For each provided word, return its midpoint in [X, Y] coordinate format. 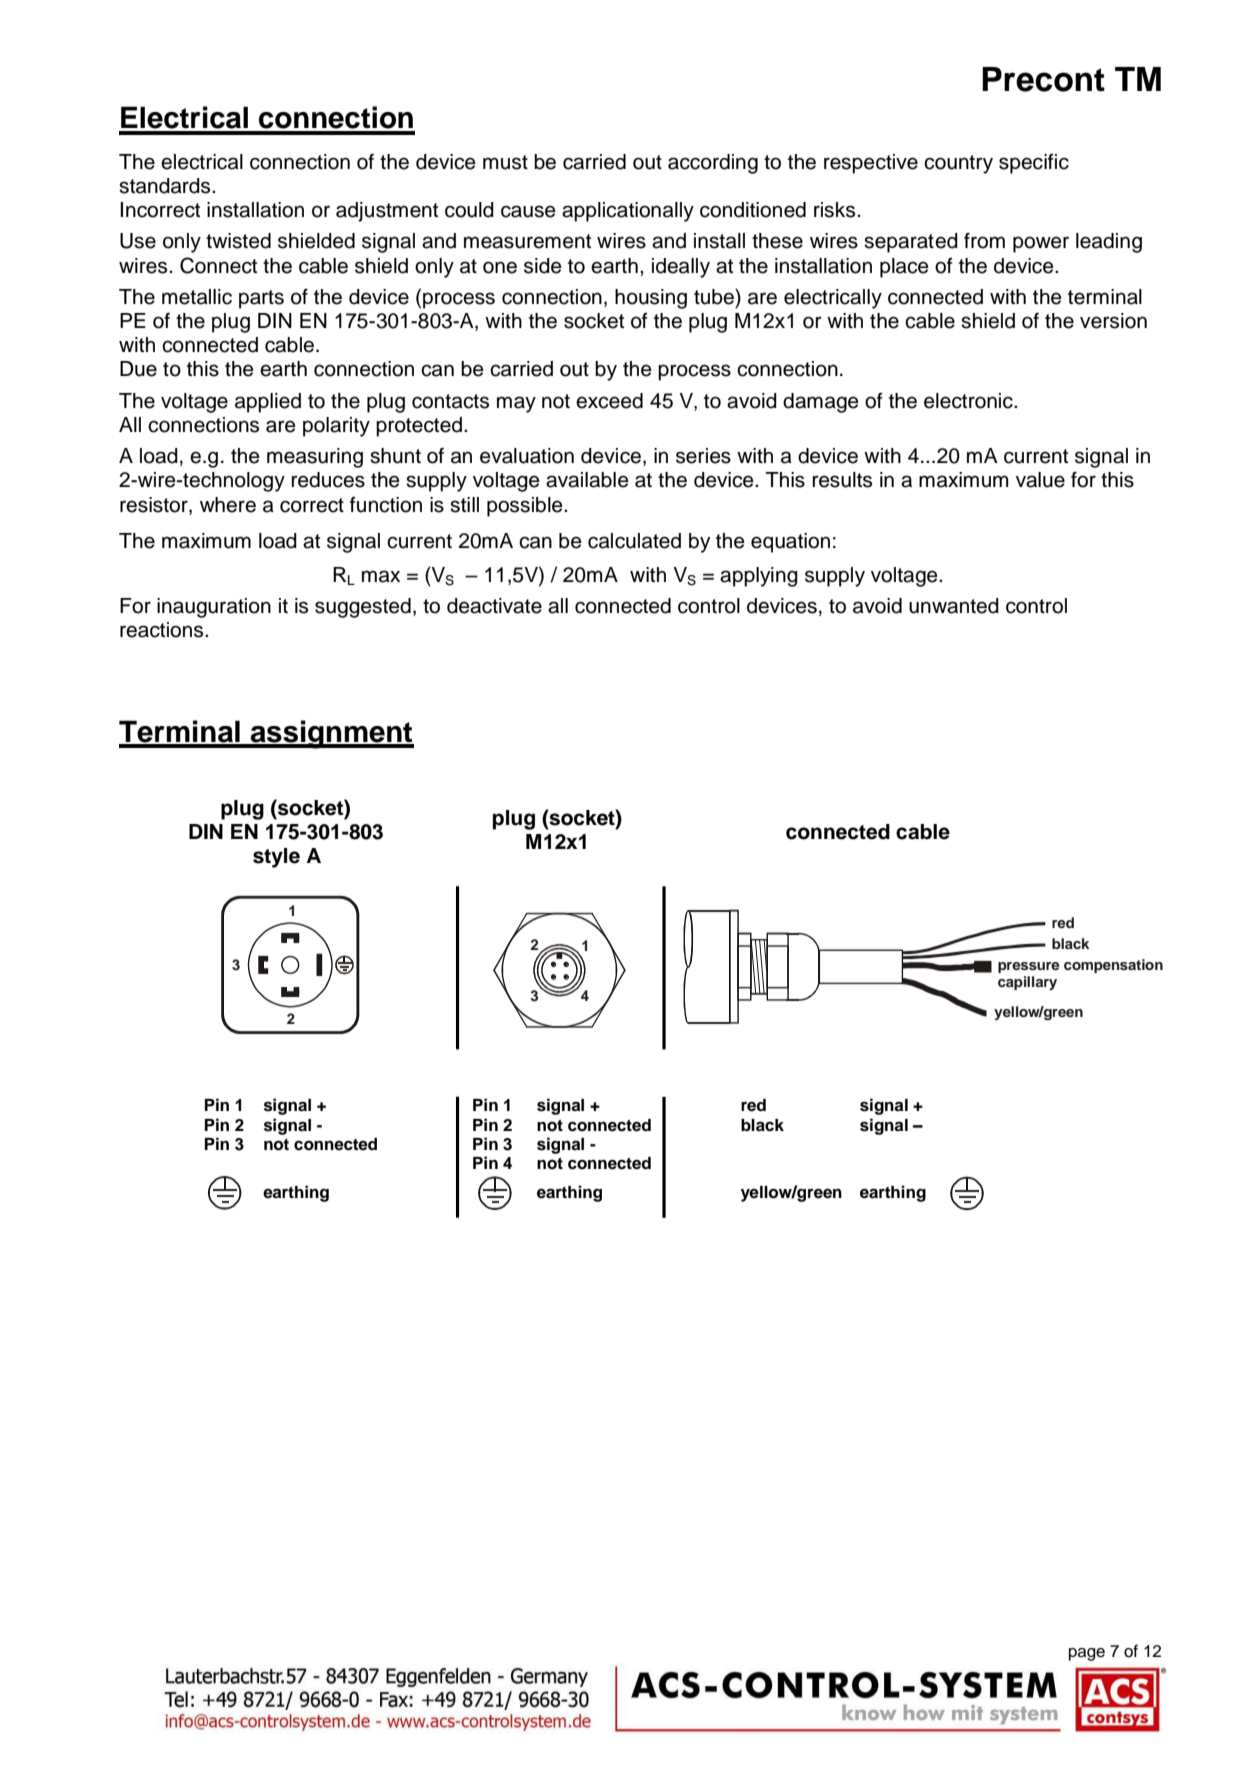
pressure [1029, 967]
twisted [238, 241]
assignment [331, 734]
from [984, 240]
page [1087, 1654]
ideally [681, 268]
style [276, 858]
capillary [1027, 983]
